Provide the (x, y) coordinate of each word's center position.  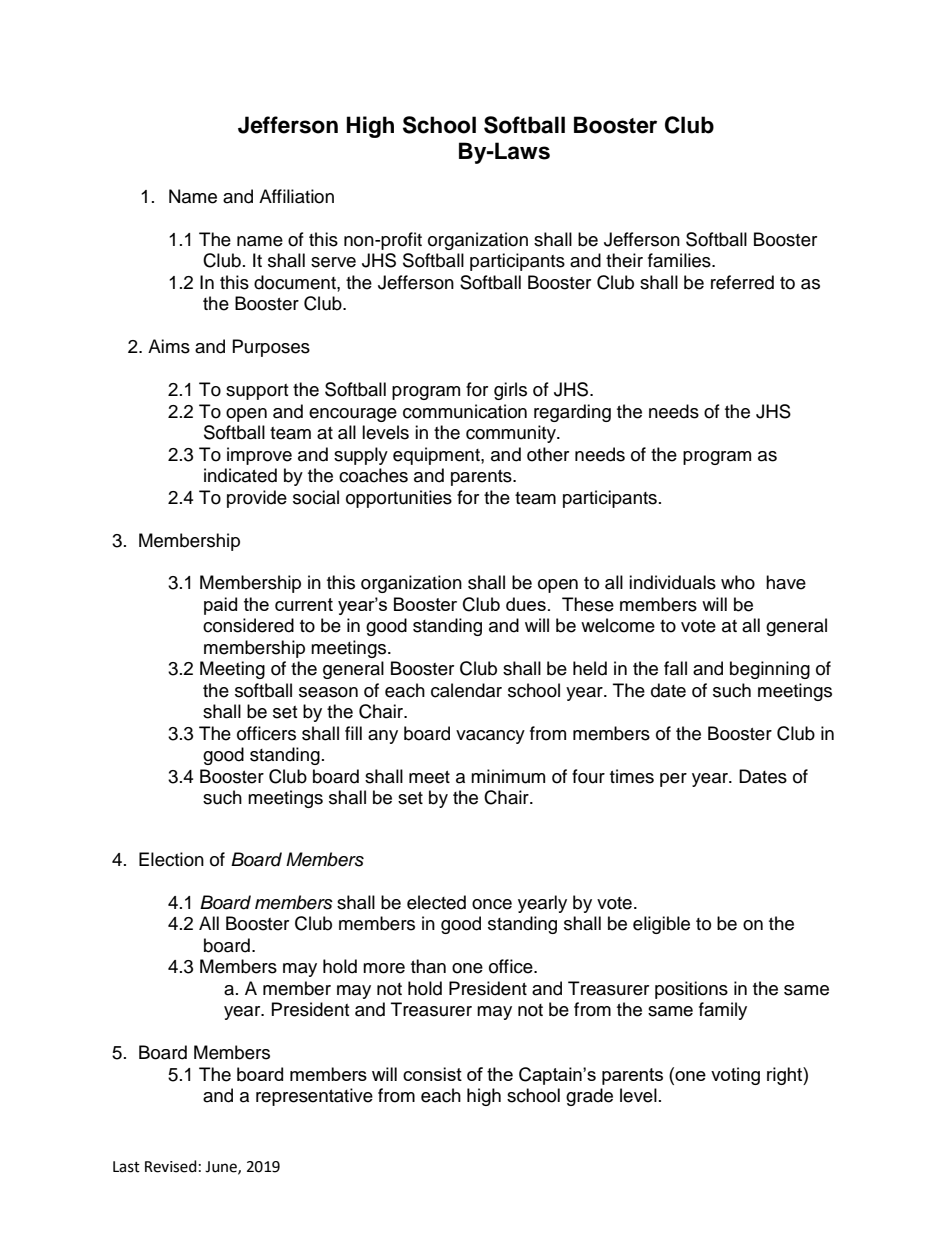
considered (248, 625)
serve (333, 262)
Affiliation (296, 196)
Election (171, 859)
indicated (240, 475)
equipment (437, 456)
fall (675, 668)
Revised (171, 1166)
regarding (572, 413)
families (680, 260)
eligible (661, 925)
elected (436, 902)
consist (432, 1074)
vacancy (490, 737)
